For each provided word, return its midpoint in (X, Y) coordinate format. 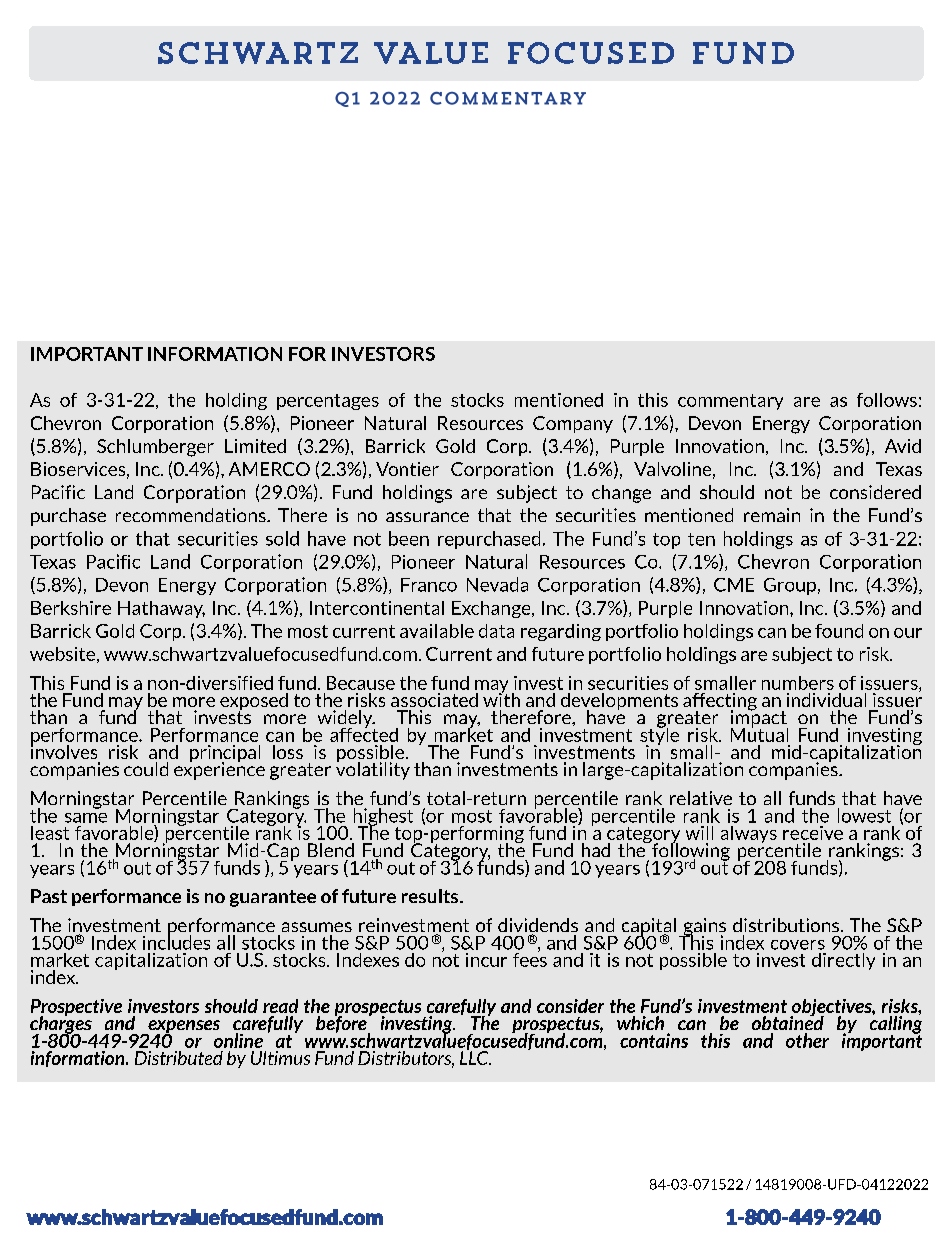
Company (573, 424)
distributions (787, 925)
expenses (183, 1028)
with (501, 698)
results (431, 896)
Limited (255, 446)
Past (49, 896)
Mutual (759, 733)
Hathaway (161, 609)
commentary (730, 402)
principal (225, 755)
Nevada (497, 584)
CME (734, 585)
